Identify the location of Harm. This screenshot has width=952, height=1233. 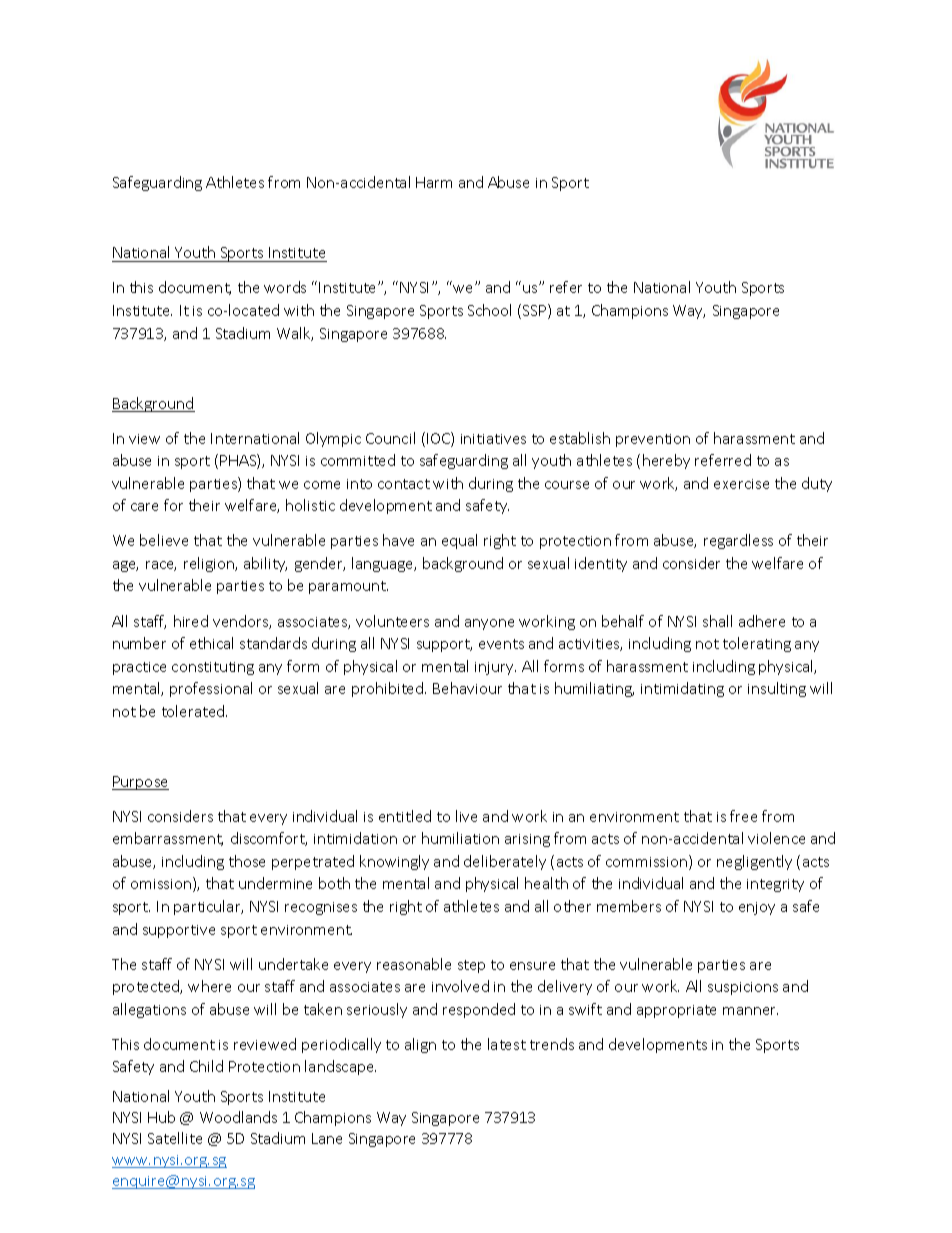
(434, 182).
